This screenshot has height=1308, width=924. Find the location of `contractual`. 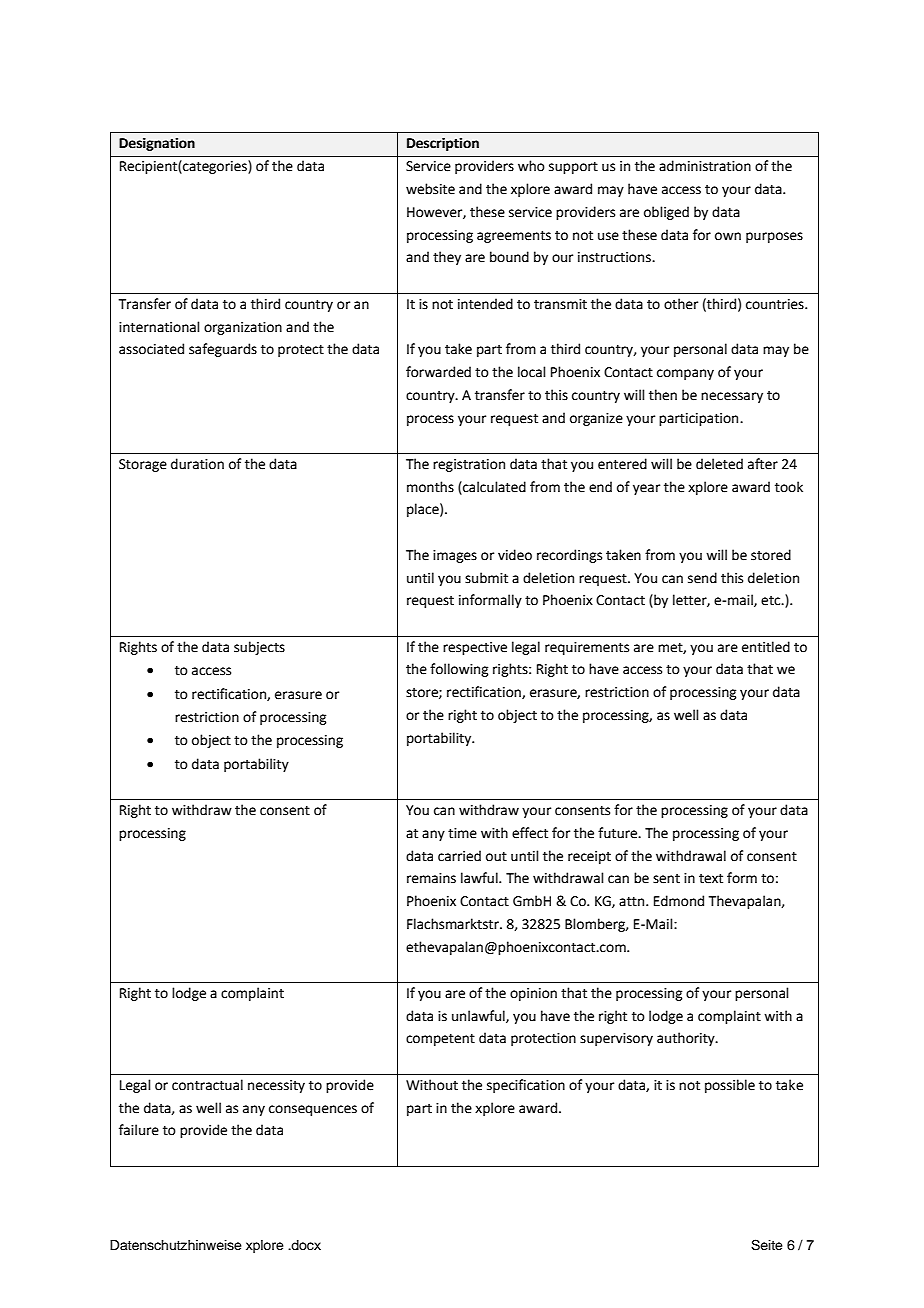

contractual is located at coordinates (207, 1085).
